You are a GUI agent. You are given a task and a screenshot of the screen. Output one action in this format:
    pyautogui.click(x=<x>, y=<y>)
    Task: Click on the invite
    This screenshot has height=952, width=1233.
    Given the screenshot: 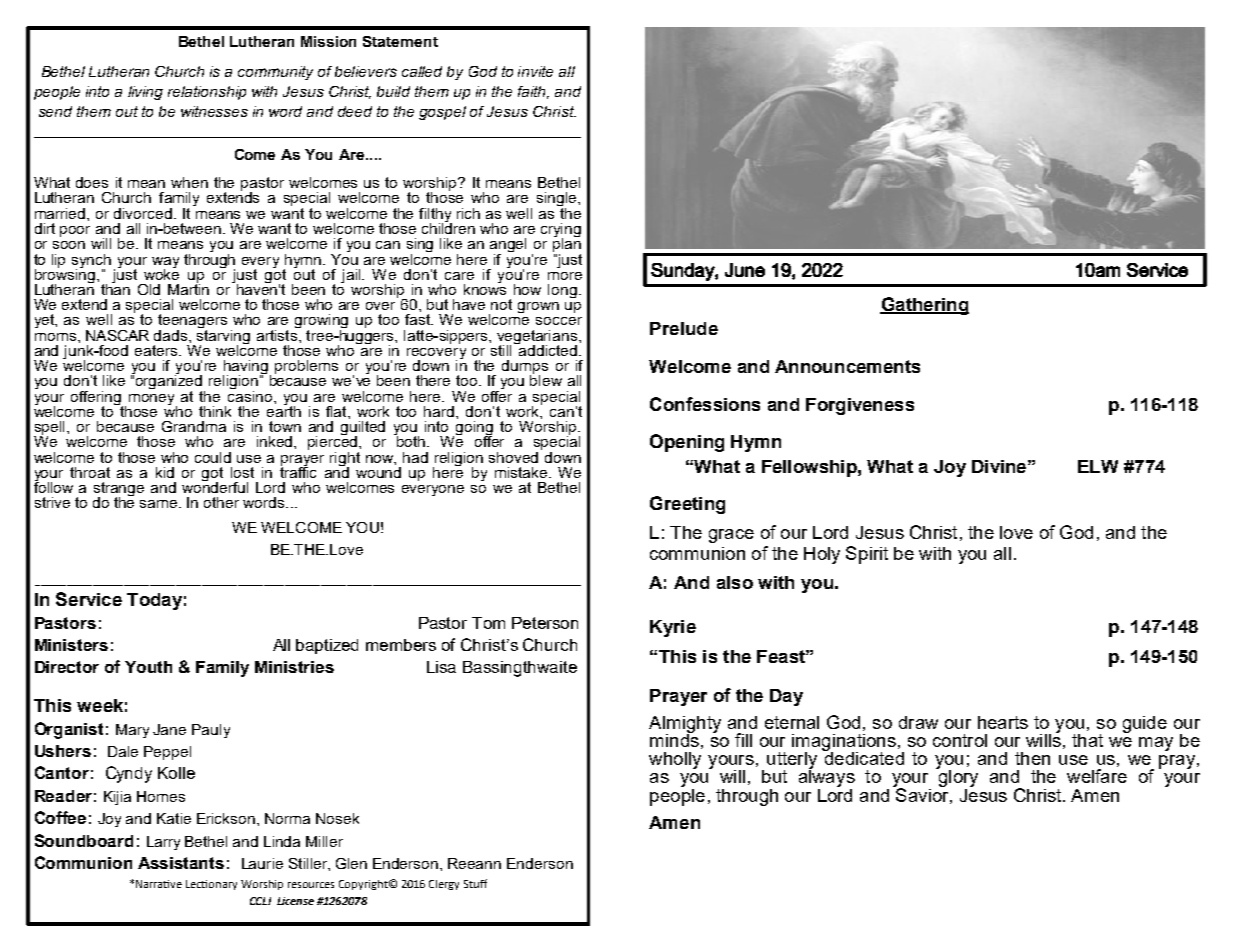 What is the action you would take?
    pyautogui.click(x=535, y=71)
